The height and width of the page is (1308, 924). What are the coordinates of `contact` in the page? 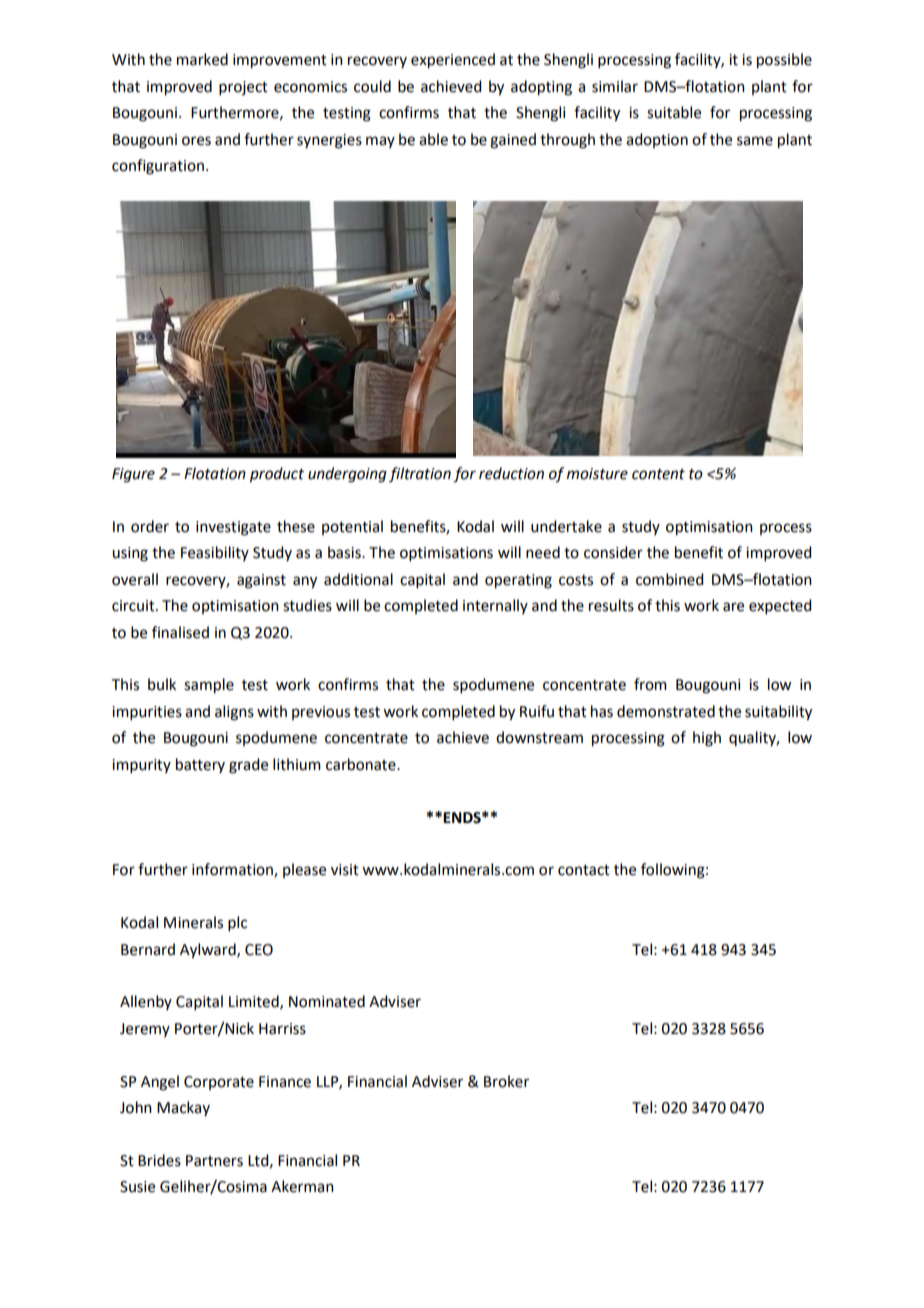 It's located at (584, 870).
